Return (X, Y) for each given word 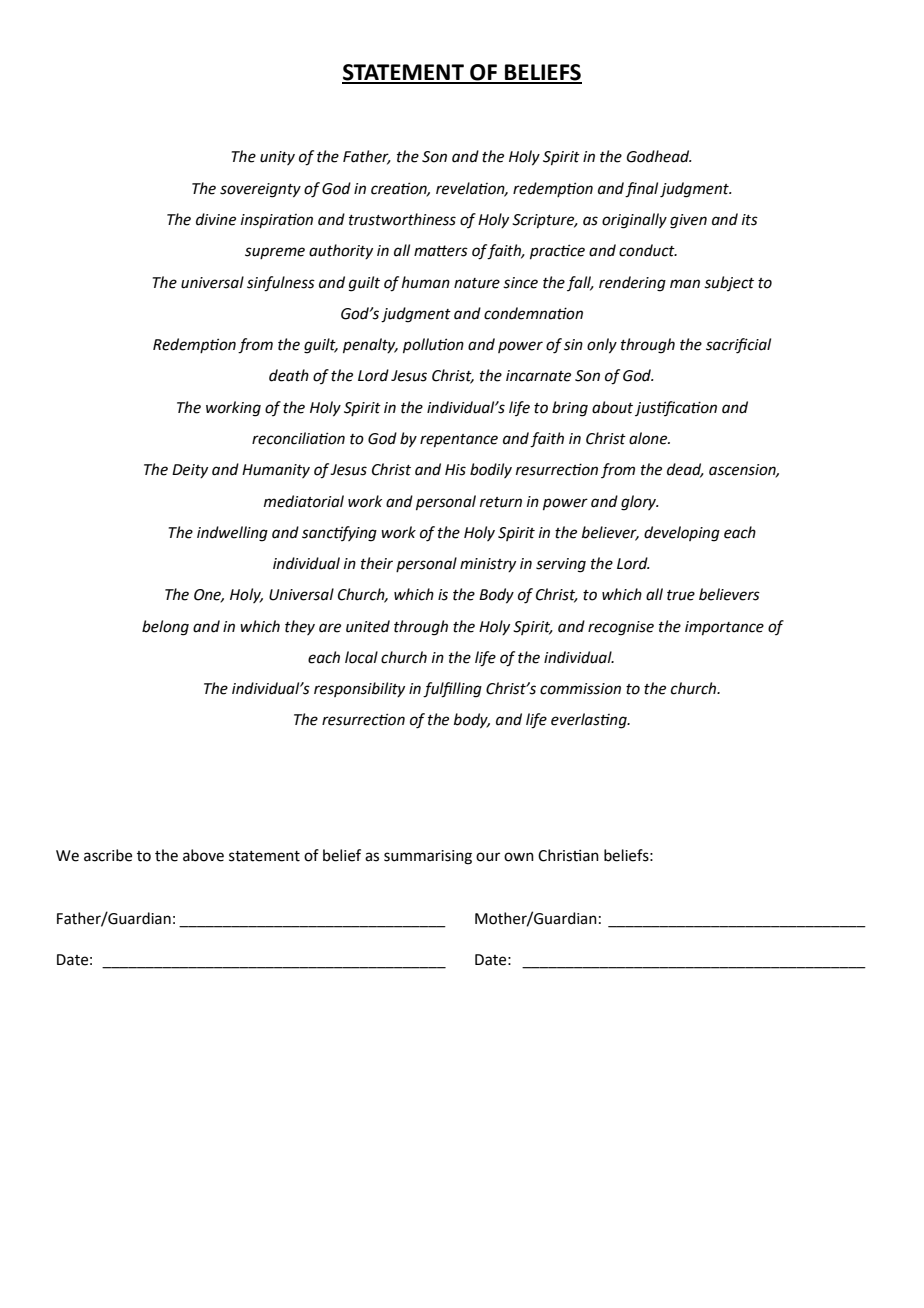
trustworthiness (402, 219)
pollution (433, 345)
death (289, 375)
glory (640, 503)
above (203, 855)
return (501, 502)
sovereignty (260, 190)
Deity (190, 471)
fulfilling (452, 690)
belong (165, 628)
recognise (621, 628)
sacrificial (738, 346)
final (641, 190)
